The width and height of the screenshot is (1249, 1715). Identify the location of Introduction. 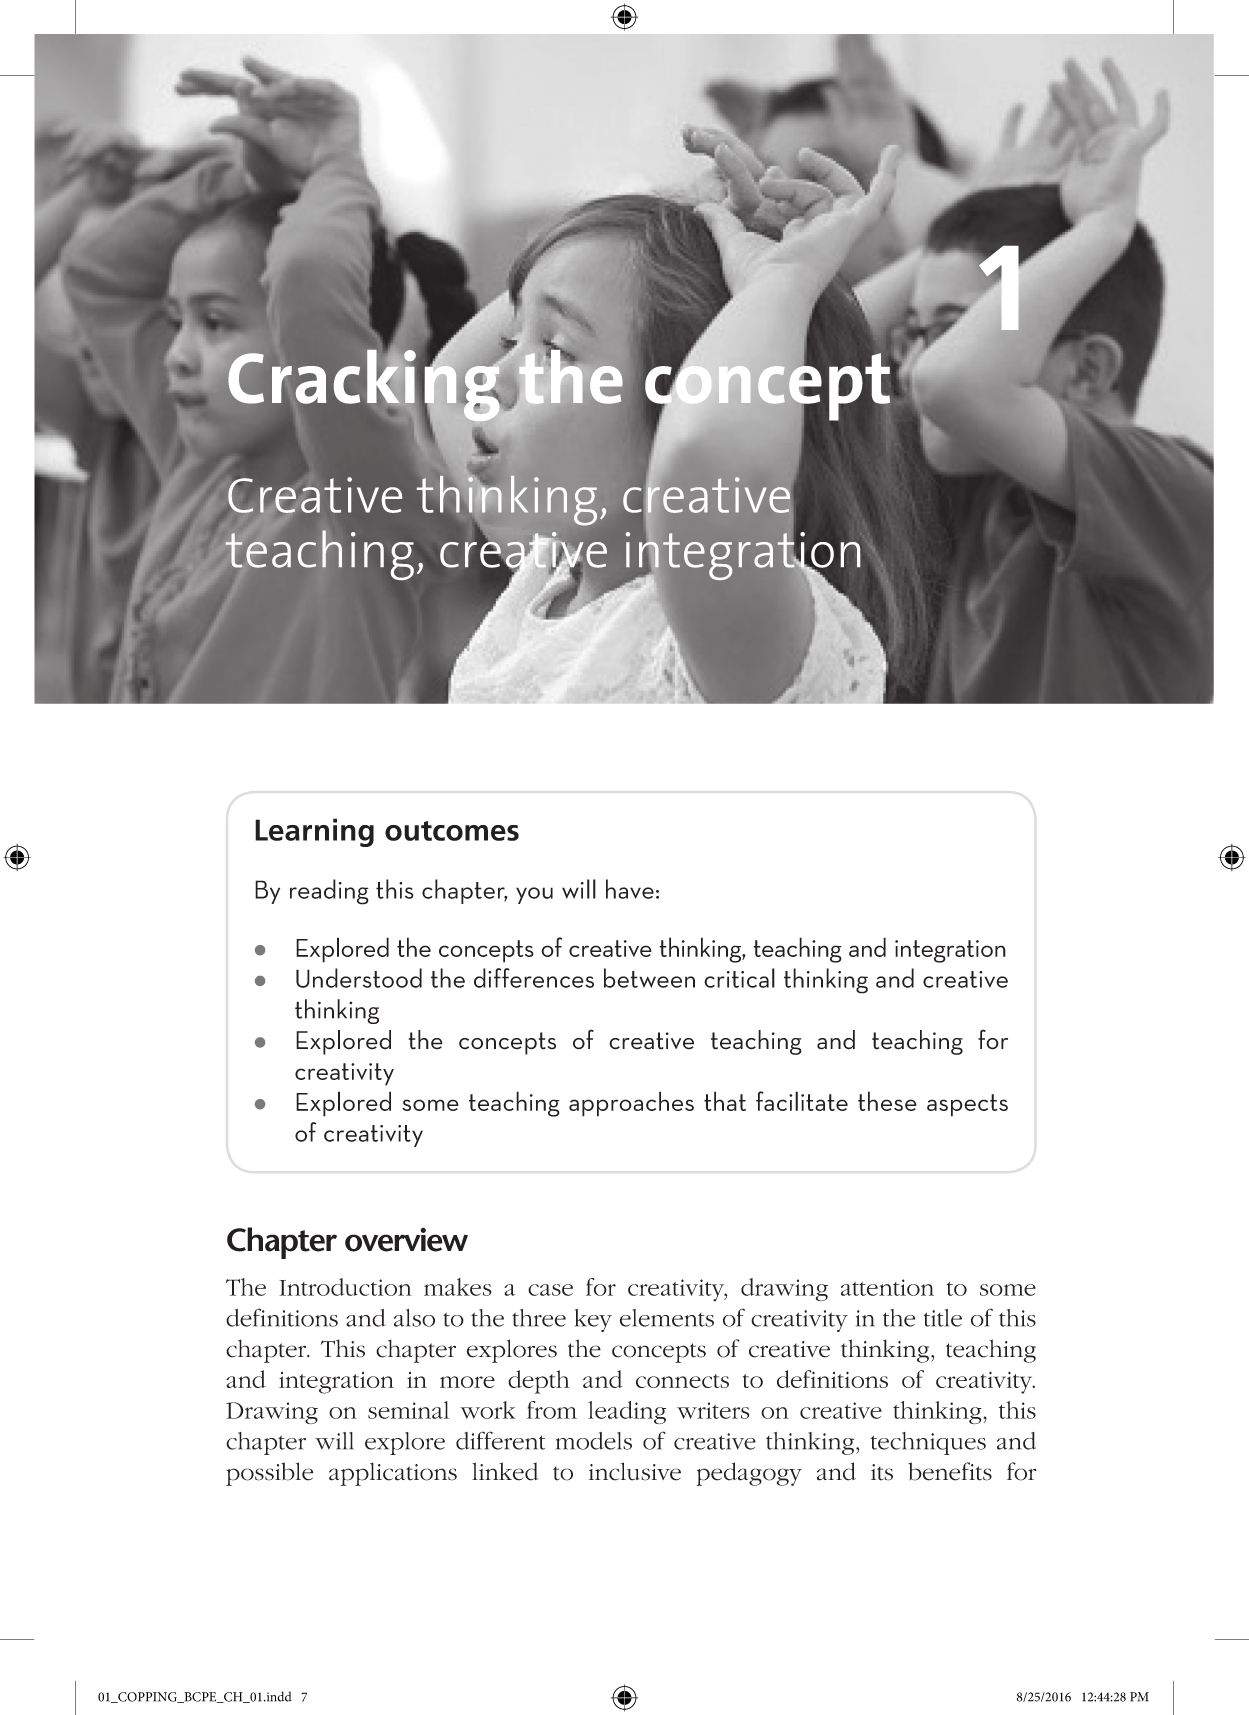
(345, 1287).
